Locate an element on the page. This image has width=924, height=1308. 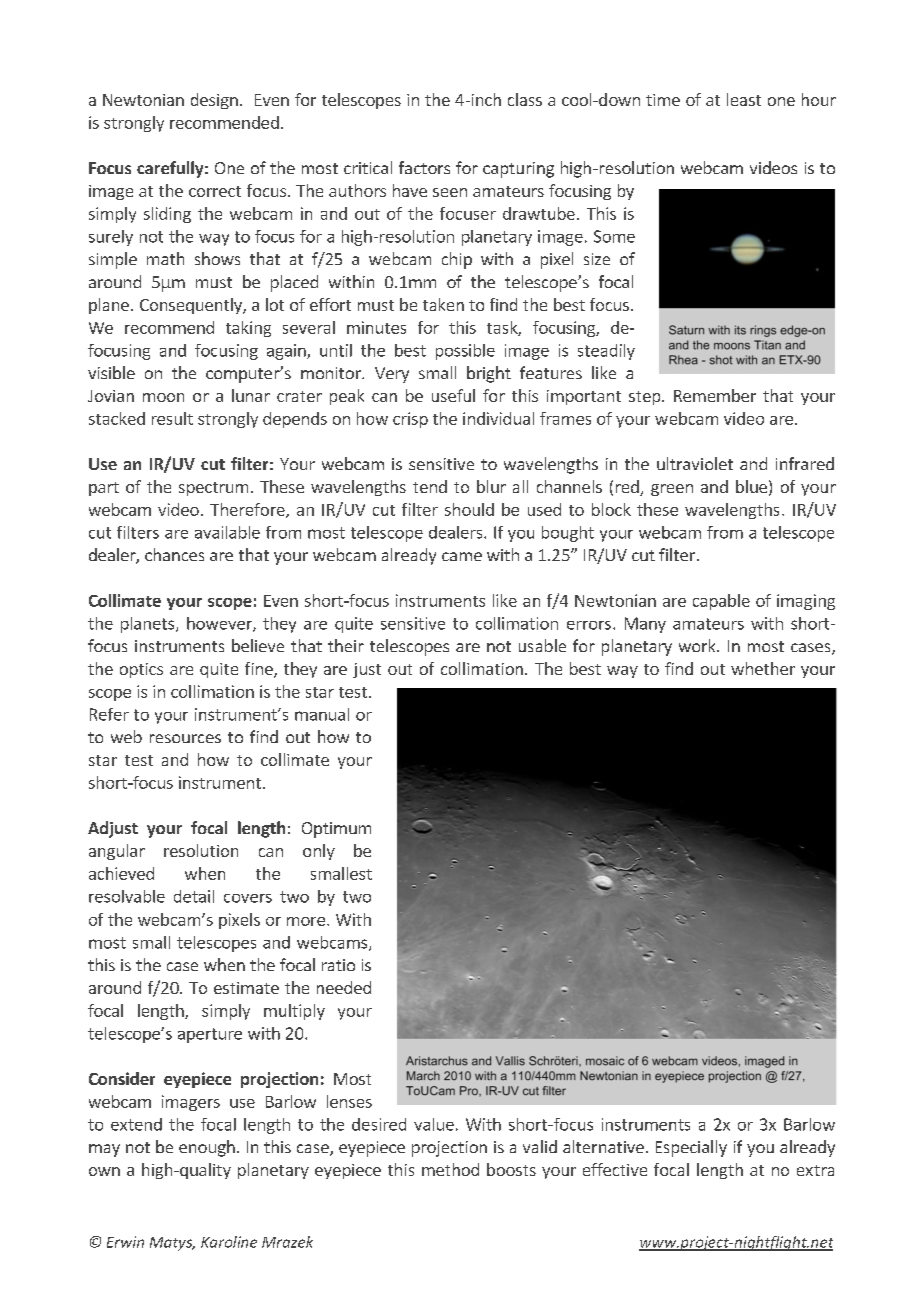
enough is located at coordinates (207, 1148).
